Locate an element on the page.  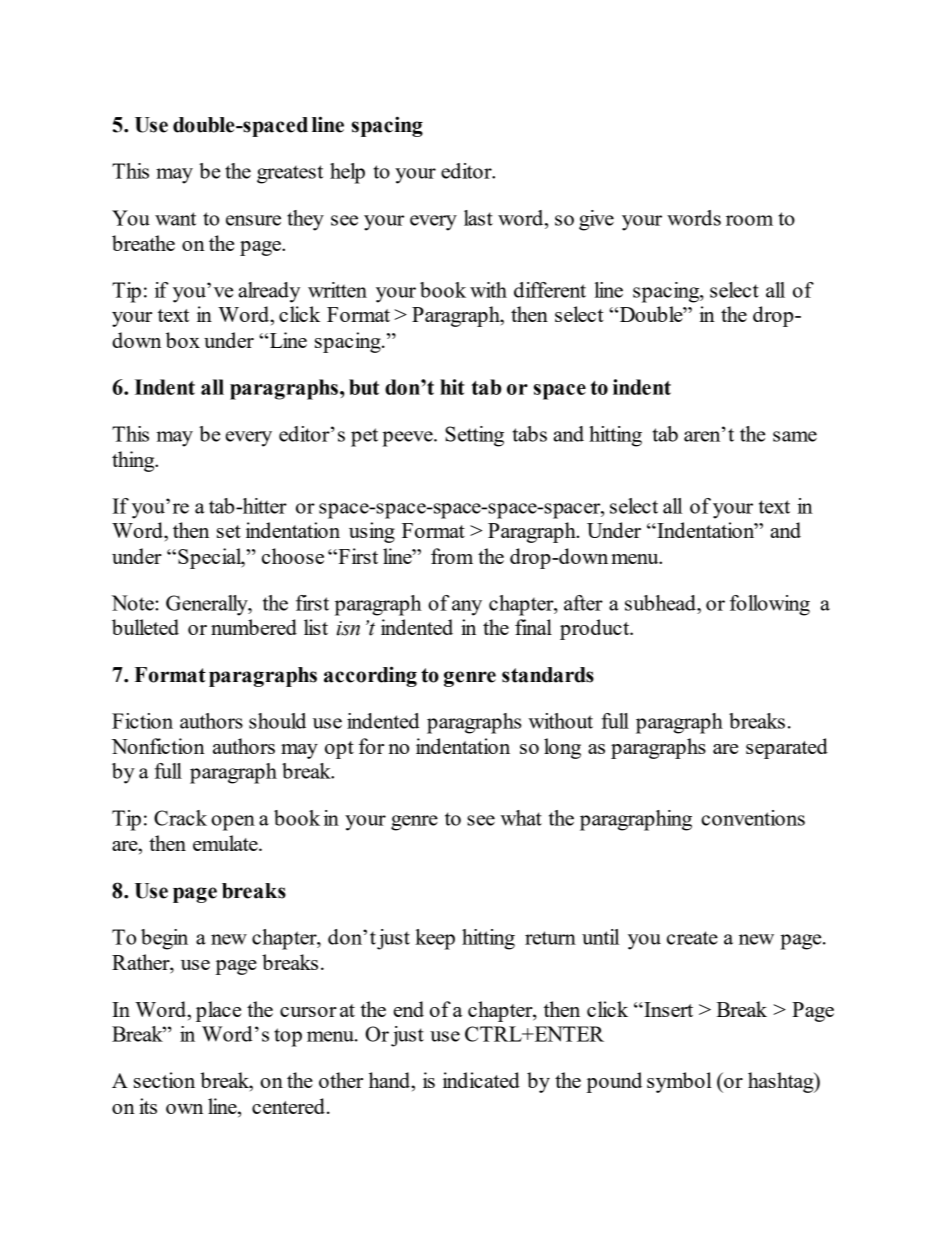
same is located at coordinates (795, 436).
